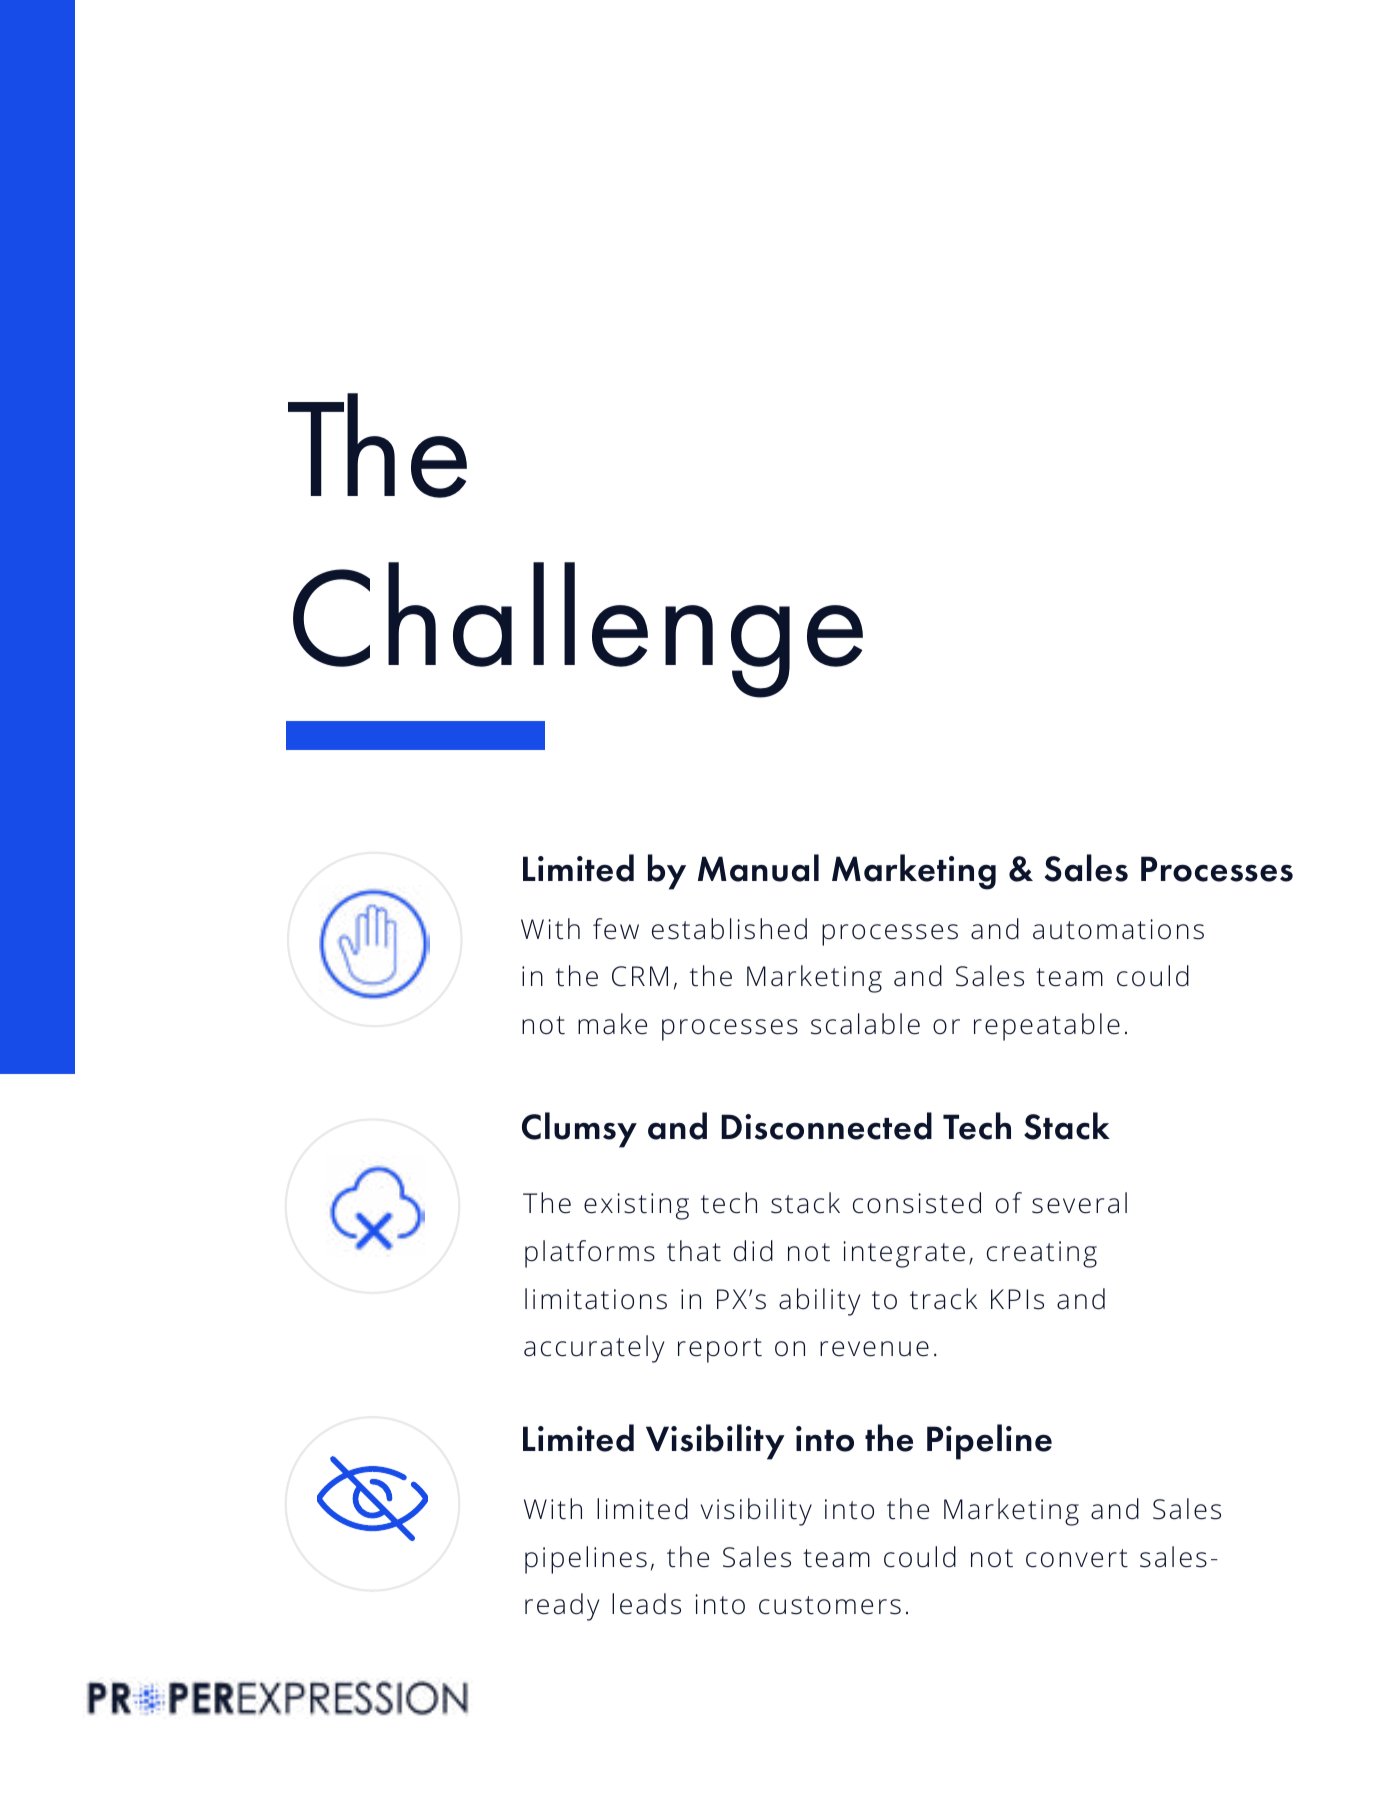  Describe the element at coordinates (1042, 1254) in the screenshot. I see `creating` at that location.
